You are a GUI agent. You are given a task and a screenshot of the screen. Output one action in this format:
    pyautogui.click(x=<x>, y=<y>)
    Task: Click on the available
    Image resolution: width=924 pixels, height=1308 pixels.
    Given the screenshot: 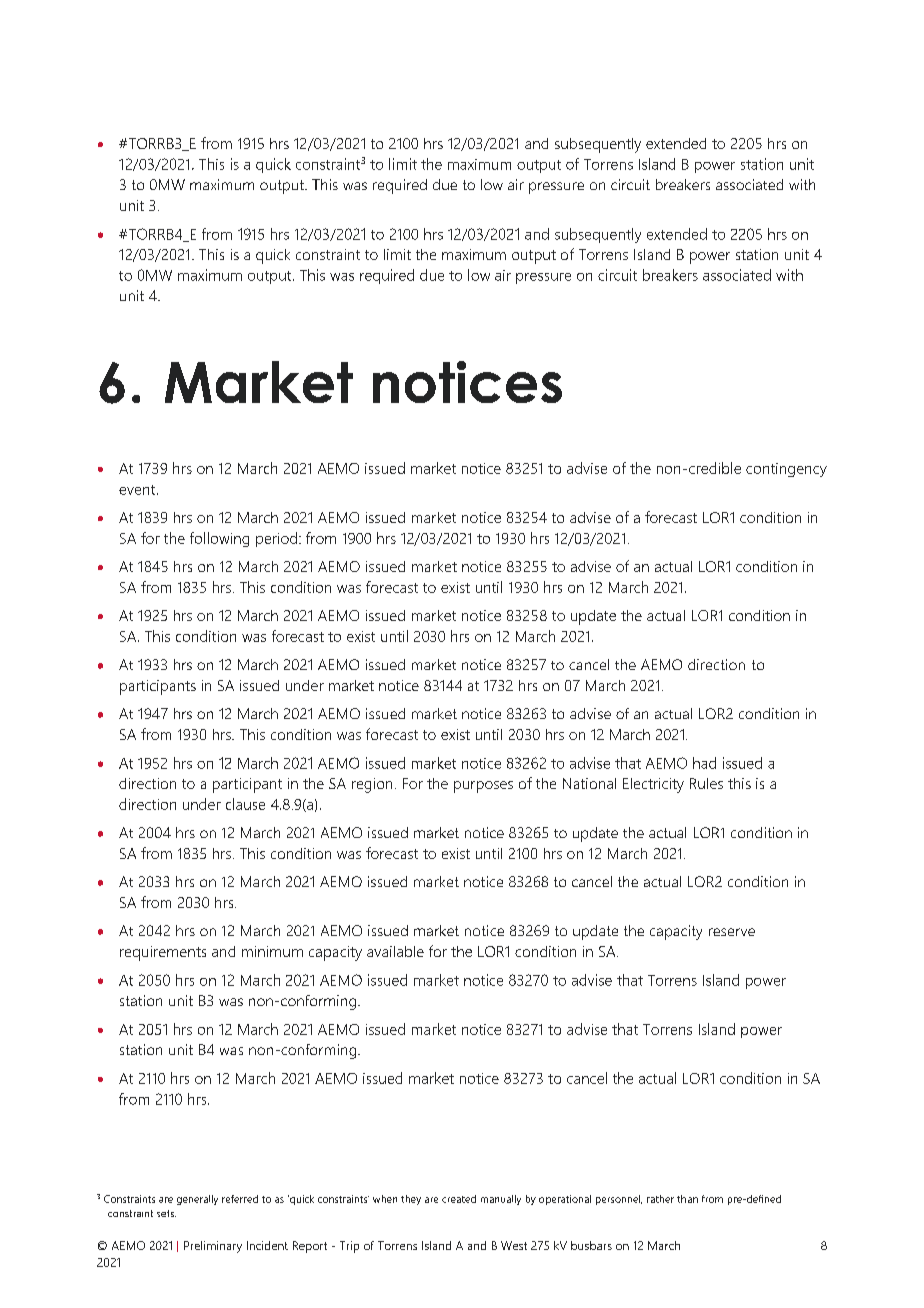 What is the action you would take?
    pyautogui.click(x=395, y=951)
